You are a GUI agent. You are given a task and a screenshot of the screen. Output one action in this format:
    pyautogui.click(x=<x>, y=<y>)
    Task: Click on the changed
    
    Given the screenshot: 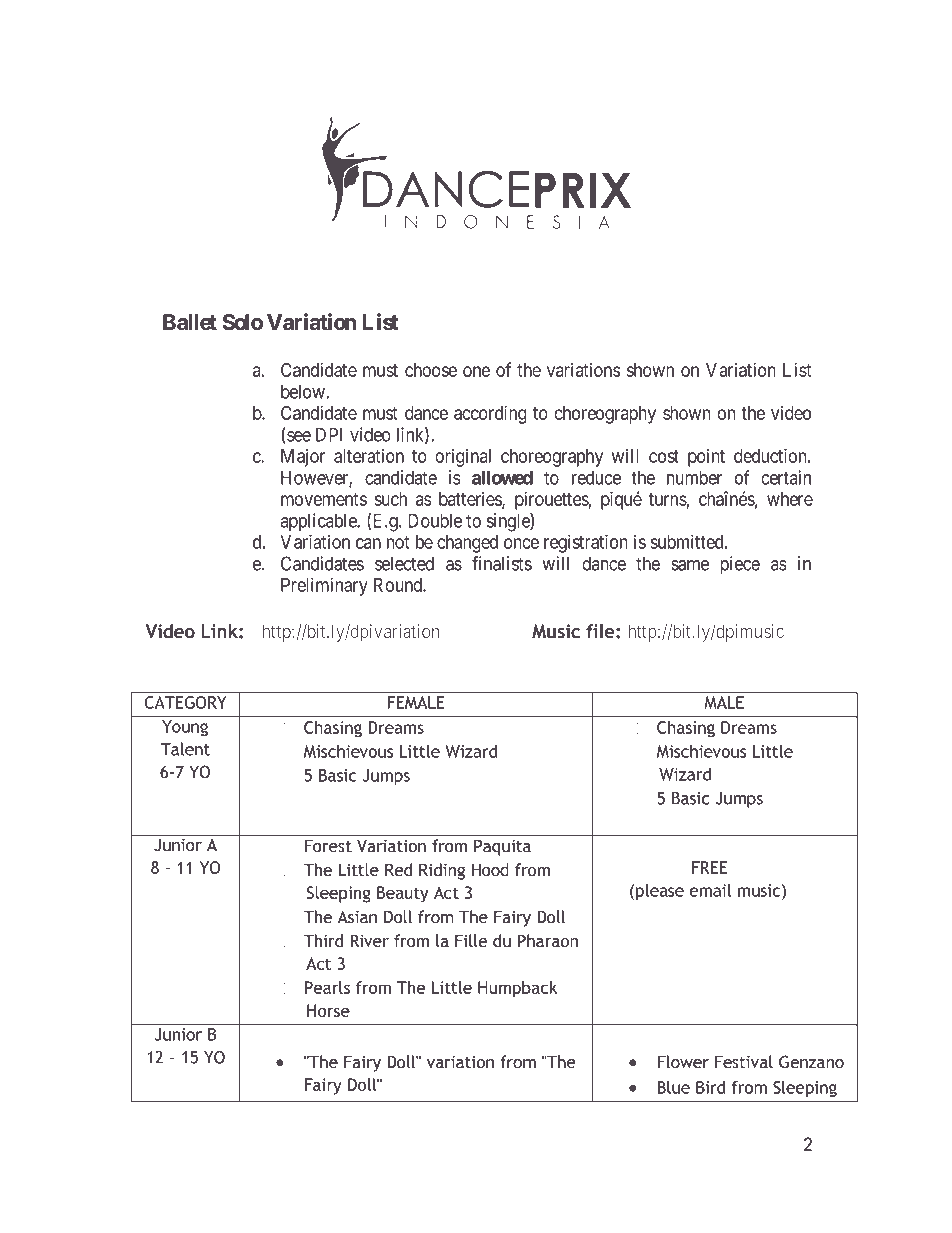 What is the action you would take?
    pyautogui.click(x=467, y=544)
